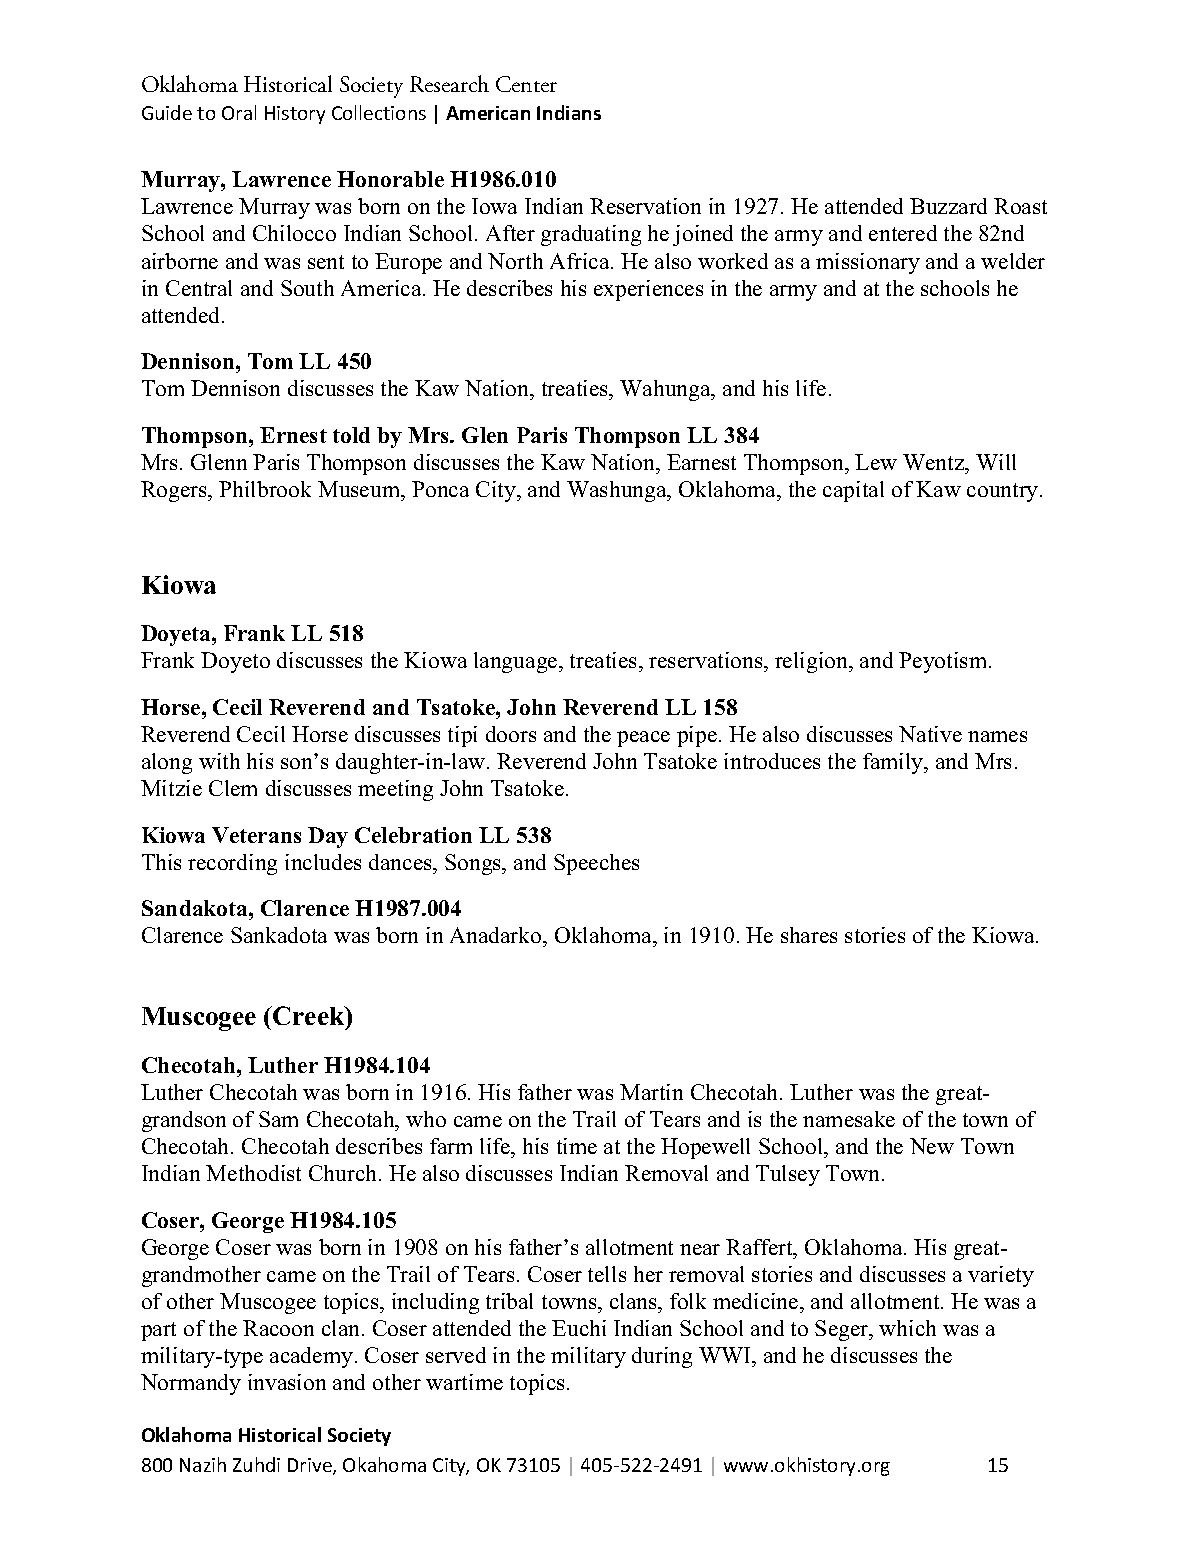 This page has height=1552, width=1199. What do you see at coordinates (175, 491) in the page?
I see `Rogers` at bounding box center [175, 491].
